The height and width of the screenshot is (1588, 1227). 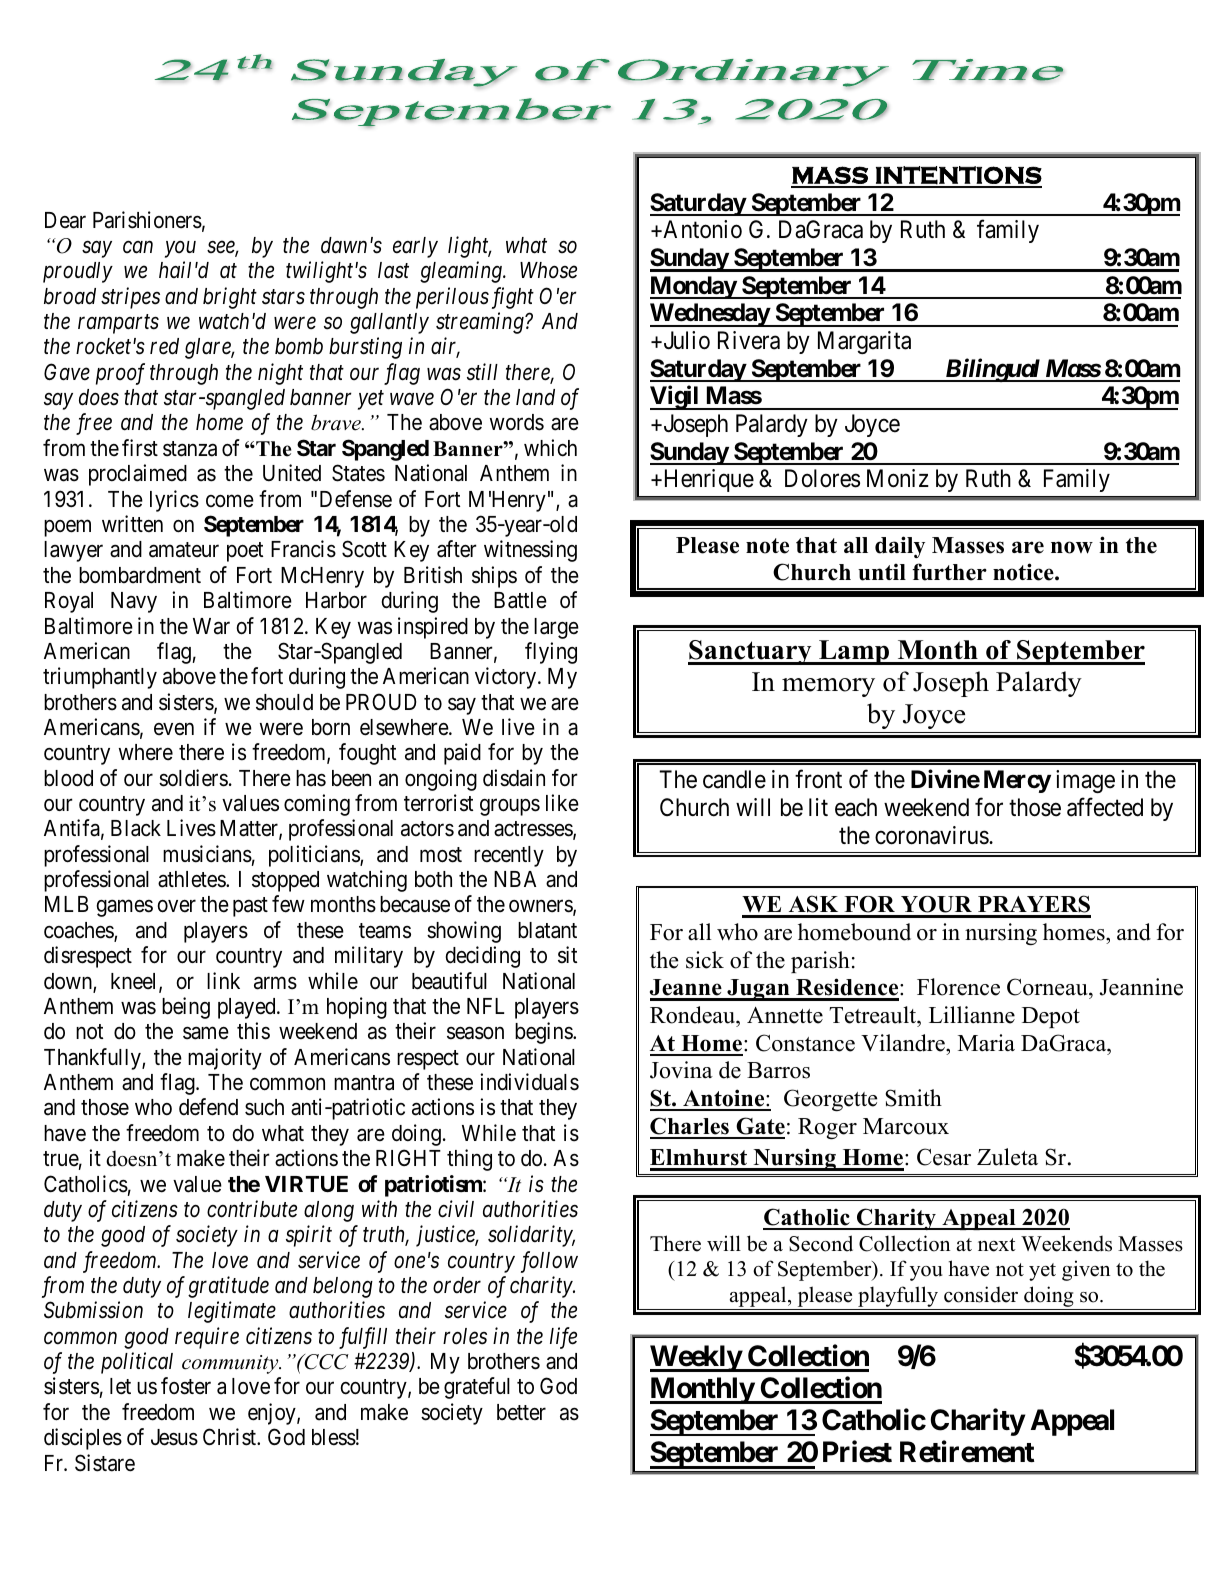 What do you see at coordinates (701, 229) in the screenshot?
I see `Antonio` at bounding box center [701, 229].
